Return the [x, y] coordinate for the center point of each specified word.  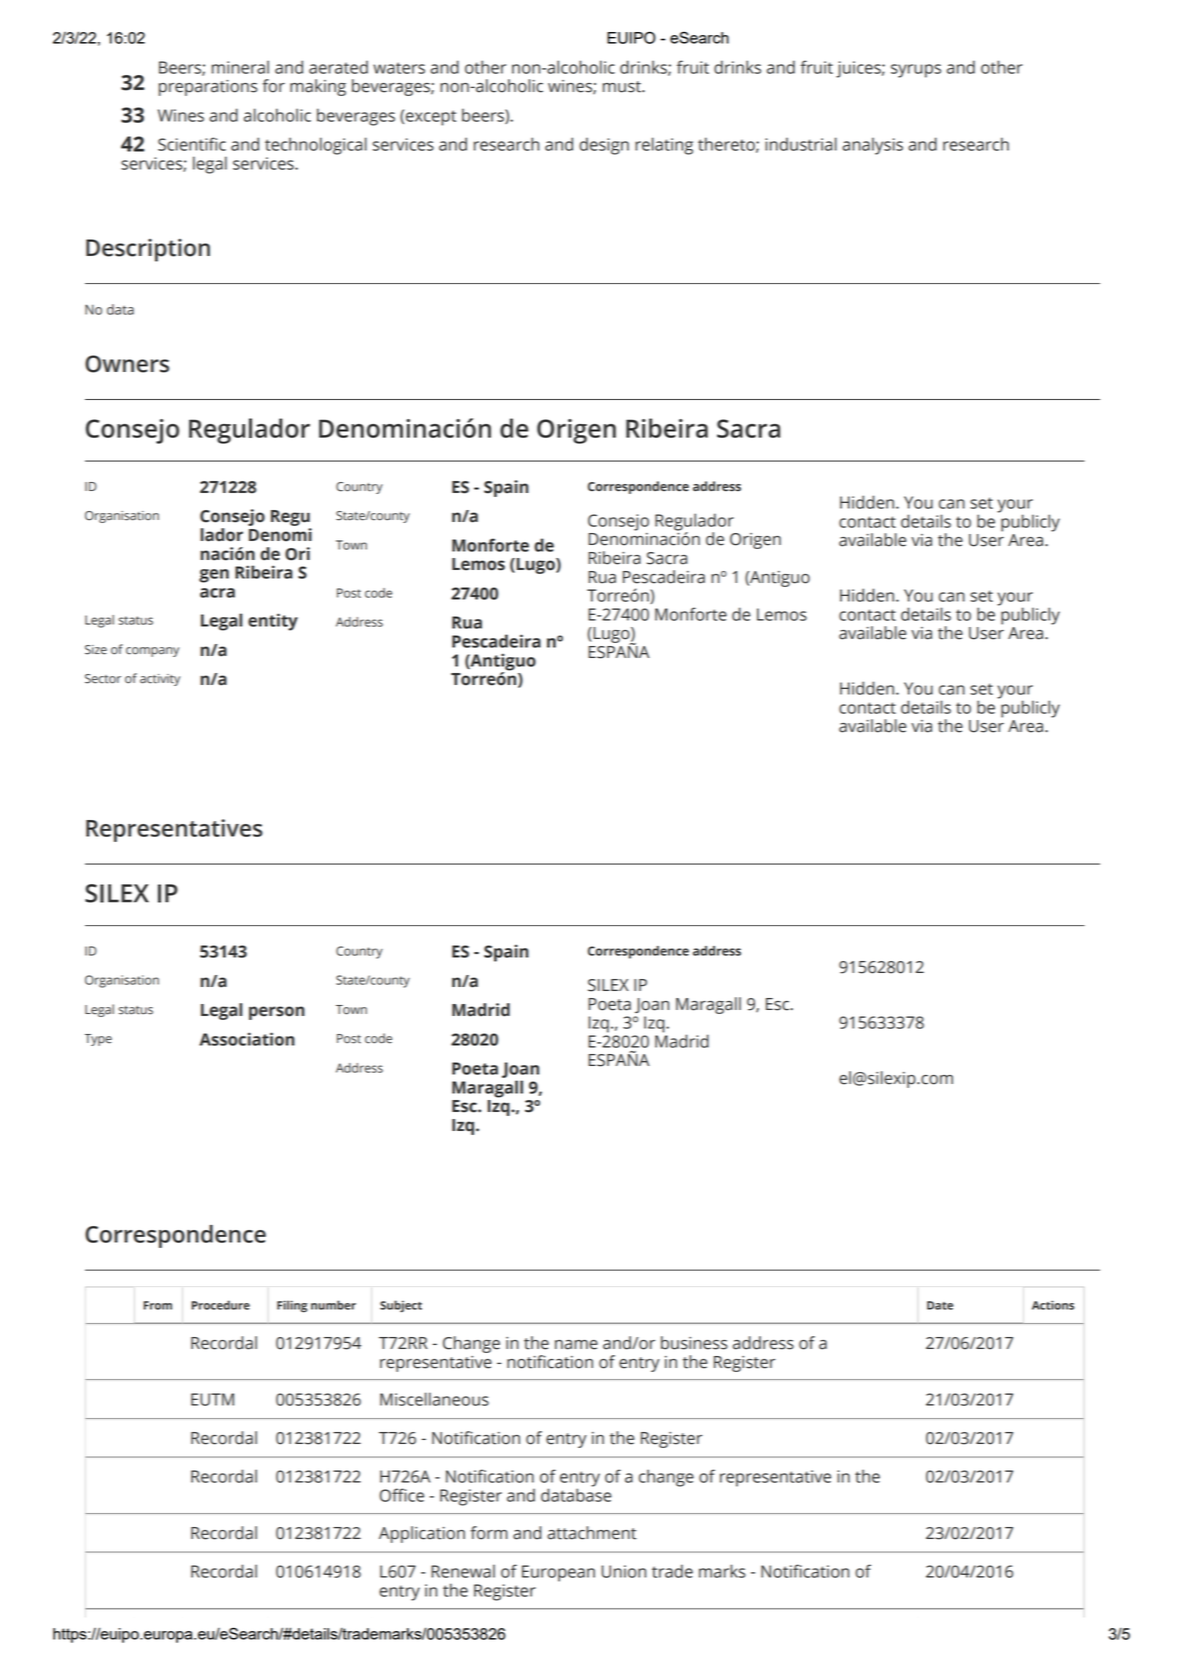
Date [940, 1305]
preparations [208, 88]
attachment [591, 1533]
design [604, 146]
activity [160, 680]
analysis [872, 146]
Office [402, 1495]
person [277, 1013]
